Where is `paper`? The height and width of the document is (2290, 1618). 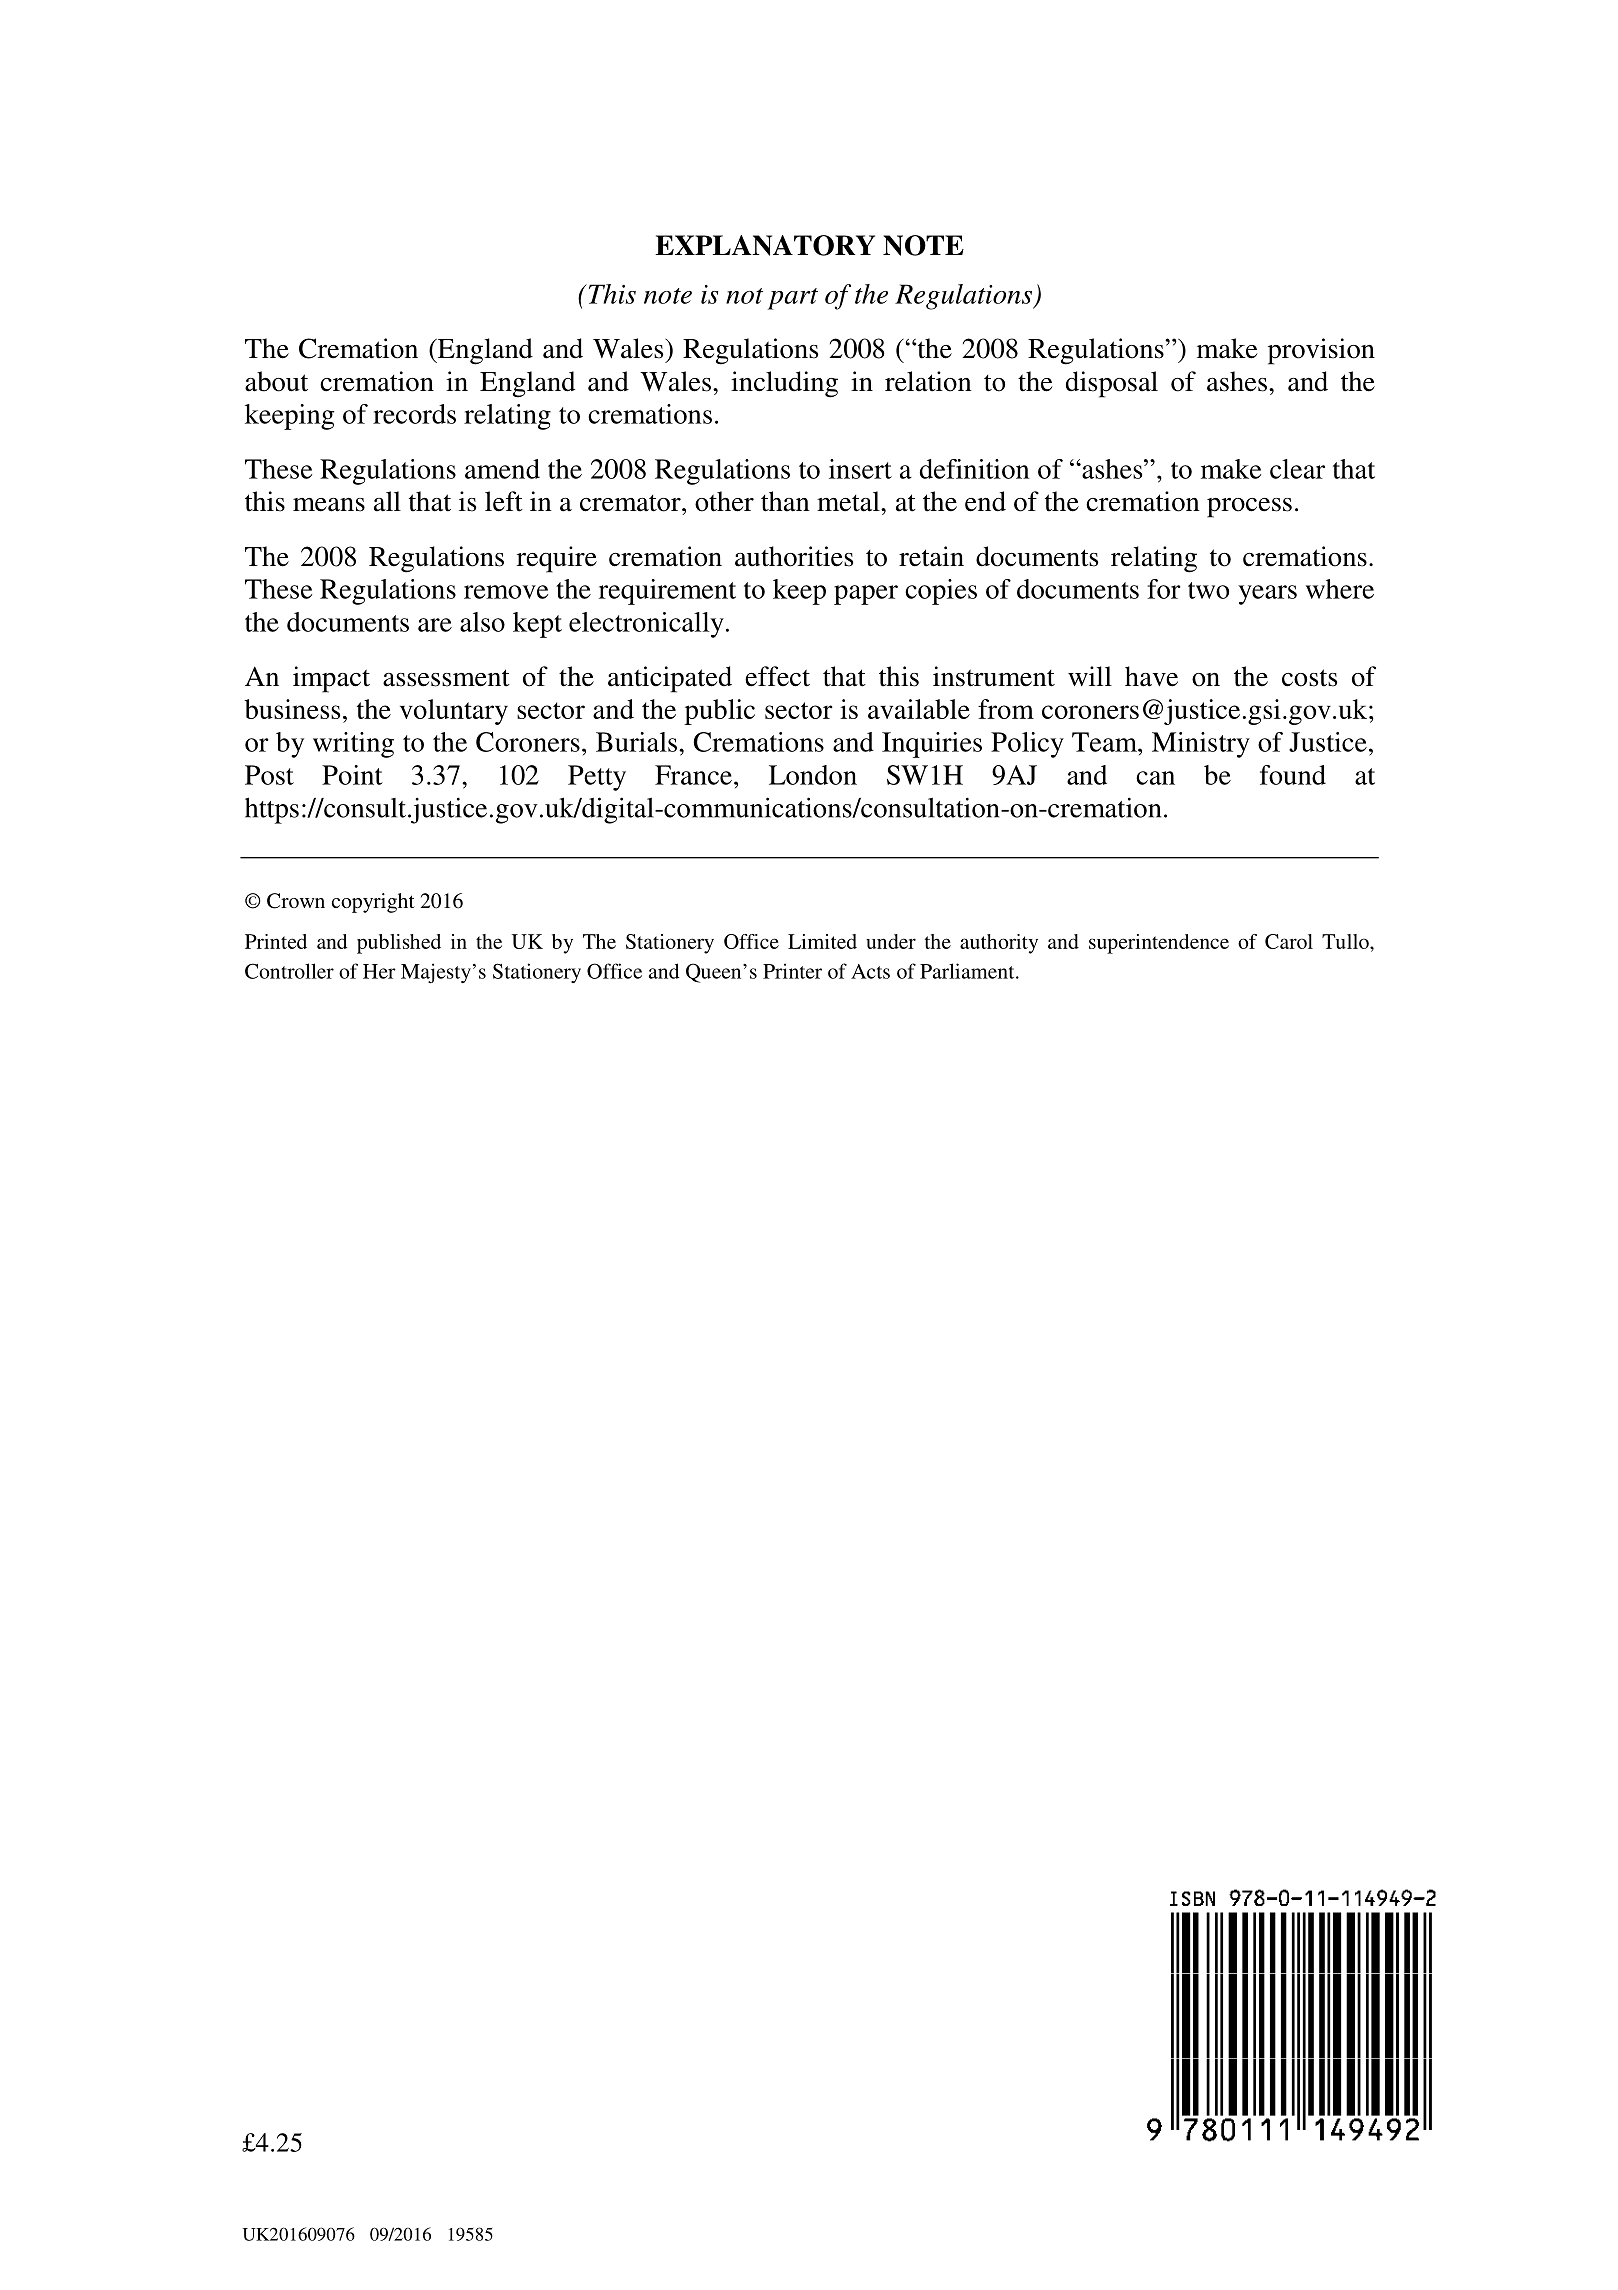 paper is located at coordinates (866, 595).
